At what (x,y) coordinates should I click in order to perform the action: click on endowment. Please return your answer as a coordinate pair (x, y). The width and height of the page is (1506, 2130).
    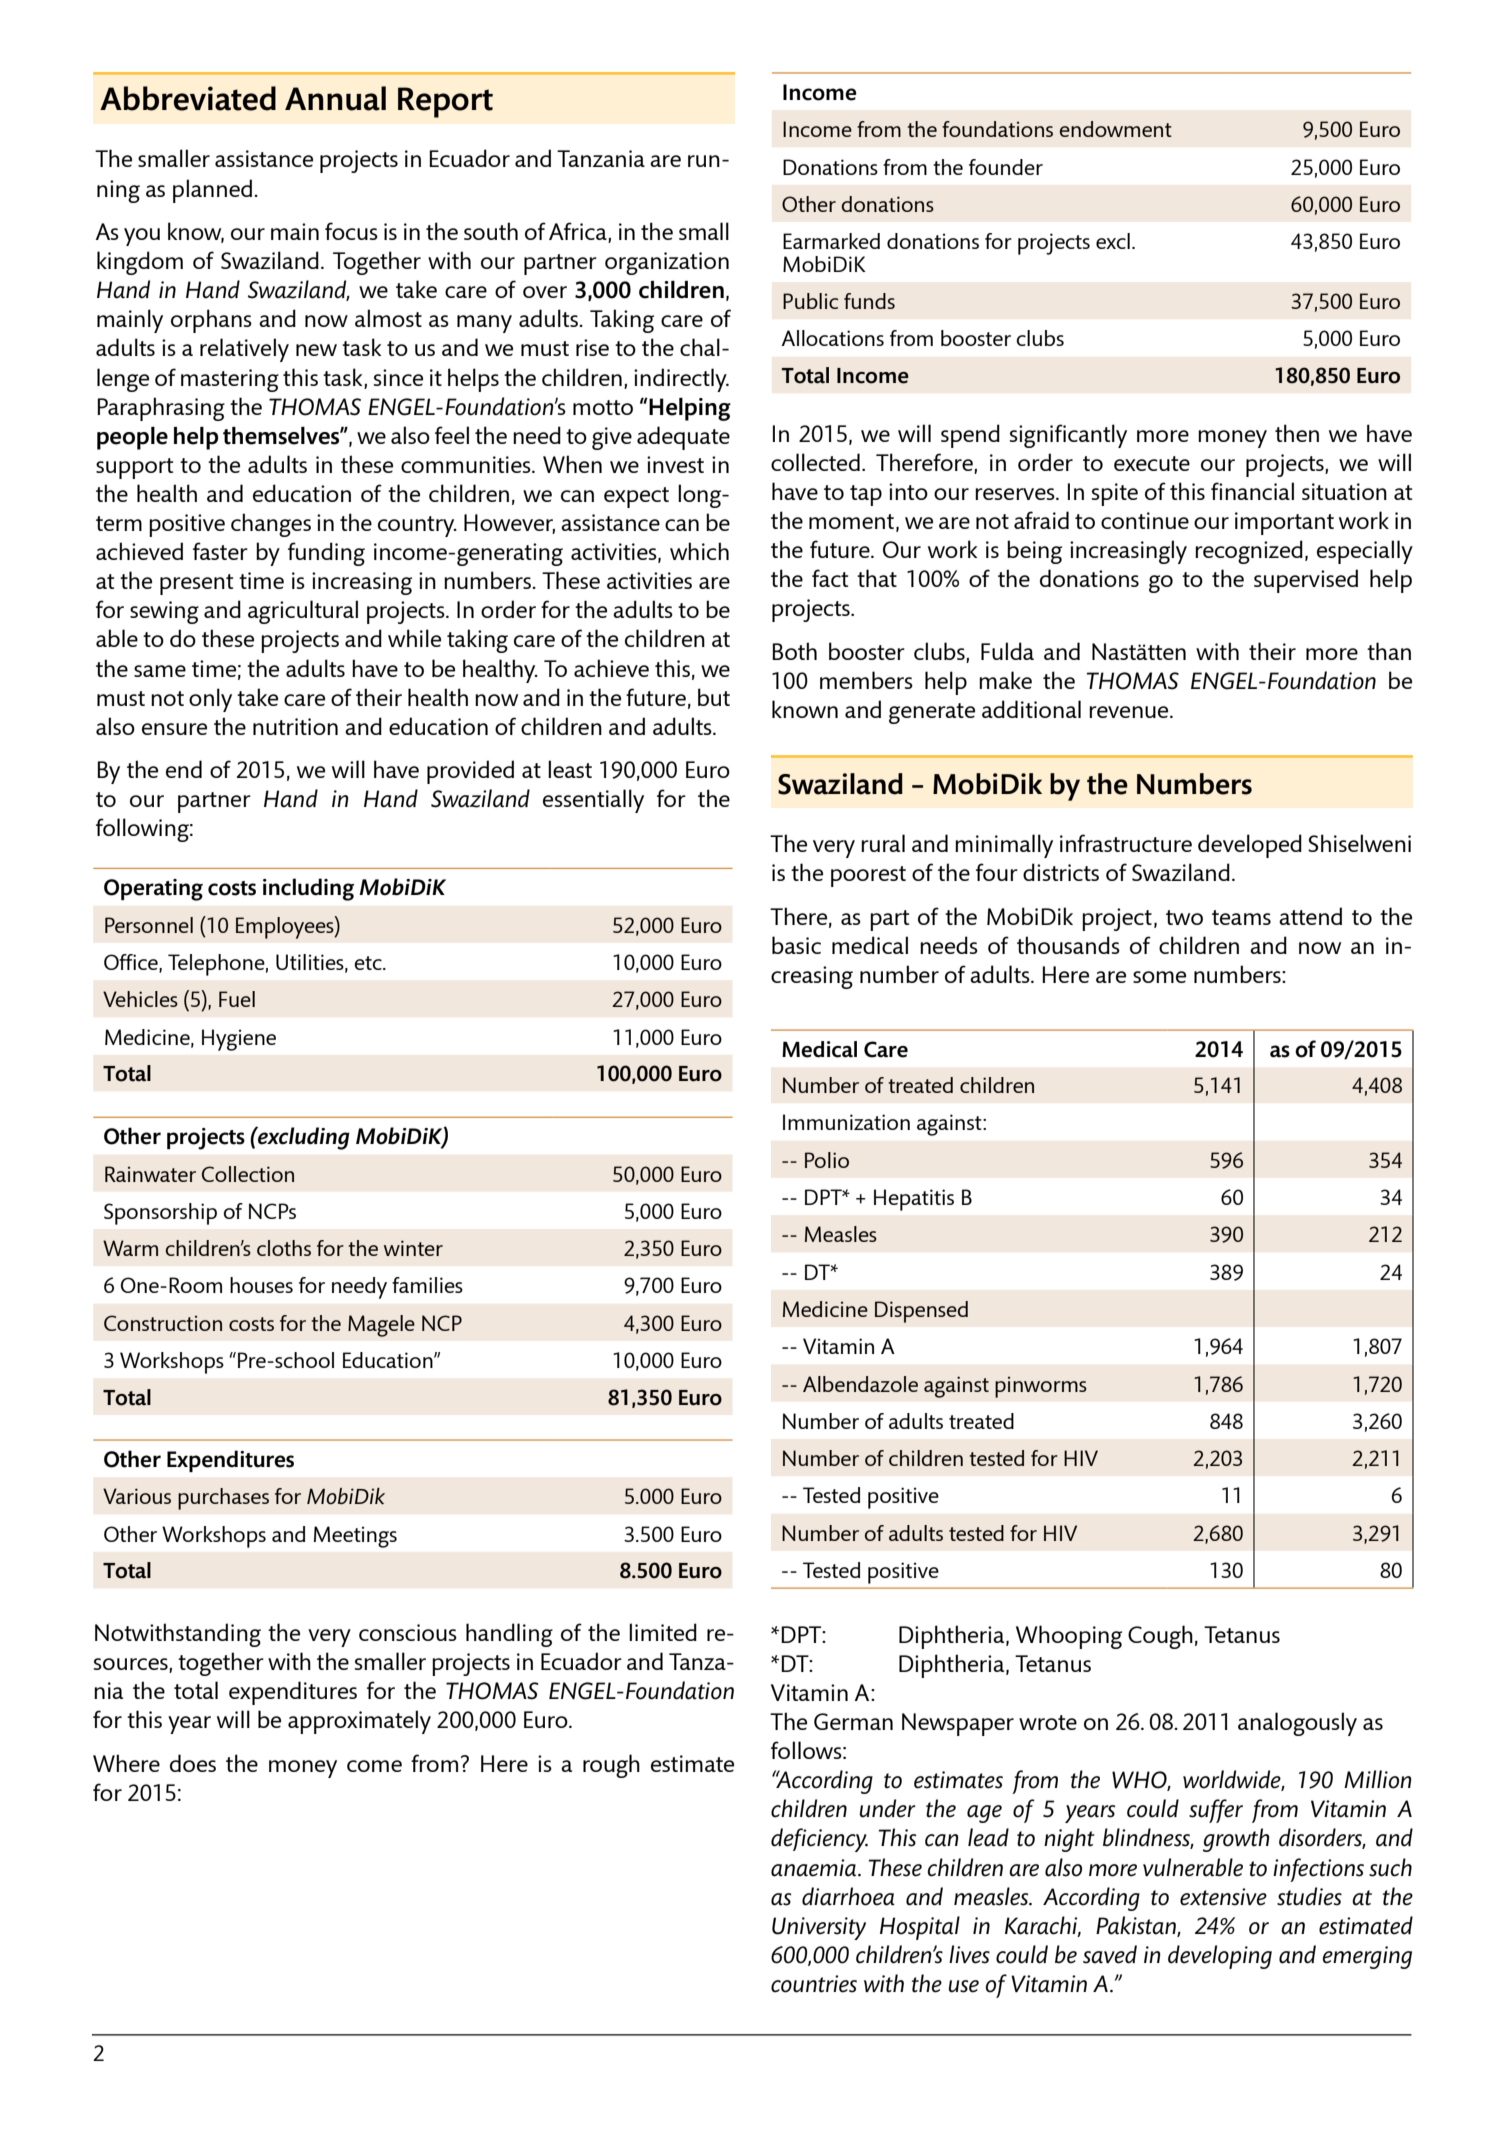
    Looking at the image, I should click on (1116, 129).
